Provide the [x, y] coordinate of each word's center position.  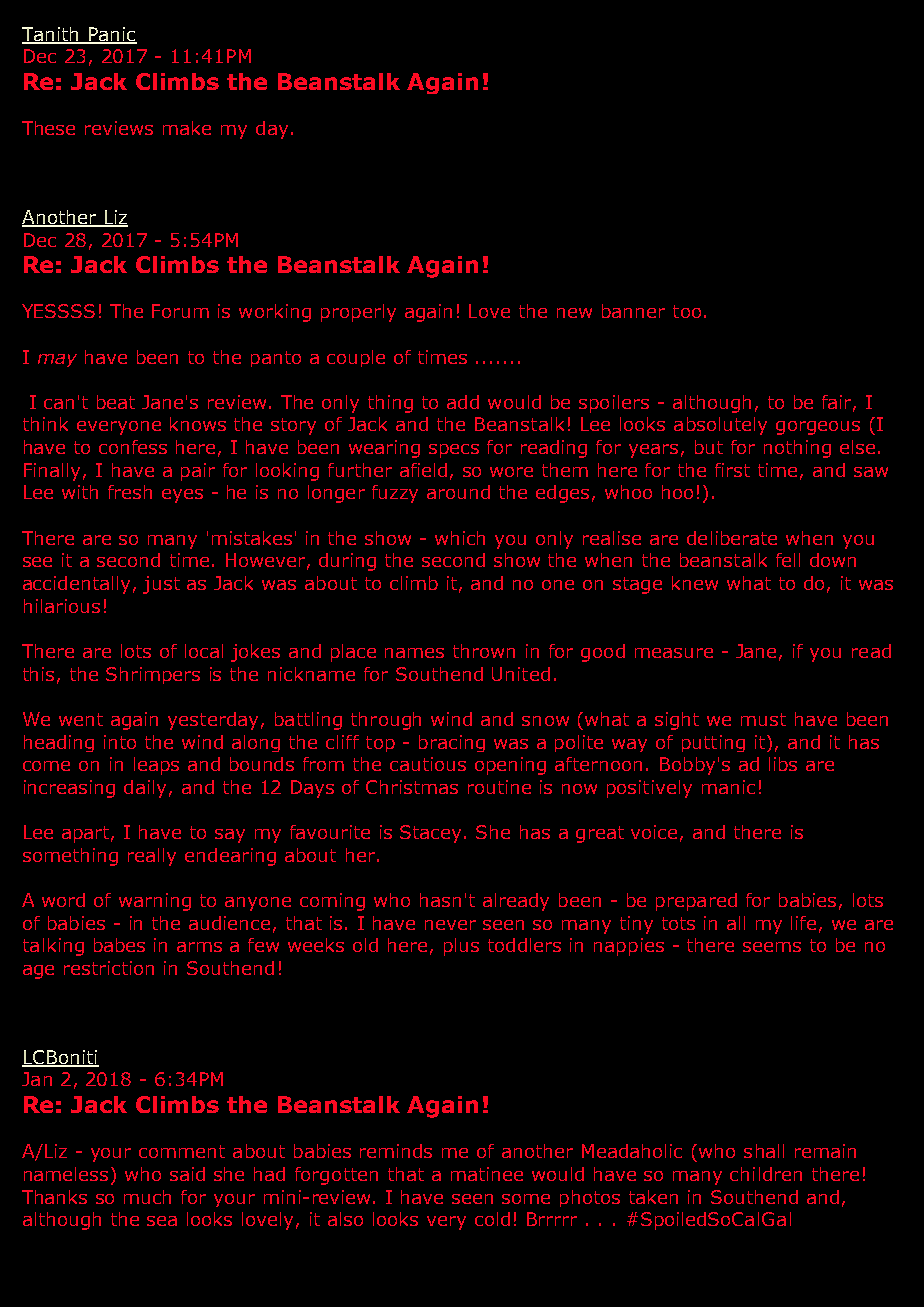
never [450, 925]
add [463, 402]
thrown [484, 651]
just [161, 585]
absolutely [720, 426]
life [803, 923]
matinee [487, 1174]
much [147, 1197]
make [187, 128]
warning [155, 902]
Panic [112, 35]
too [687, 311]
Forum [180, 311]
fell [788, 560]
